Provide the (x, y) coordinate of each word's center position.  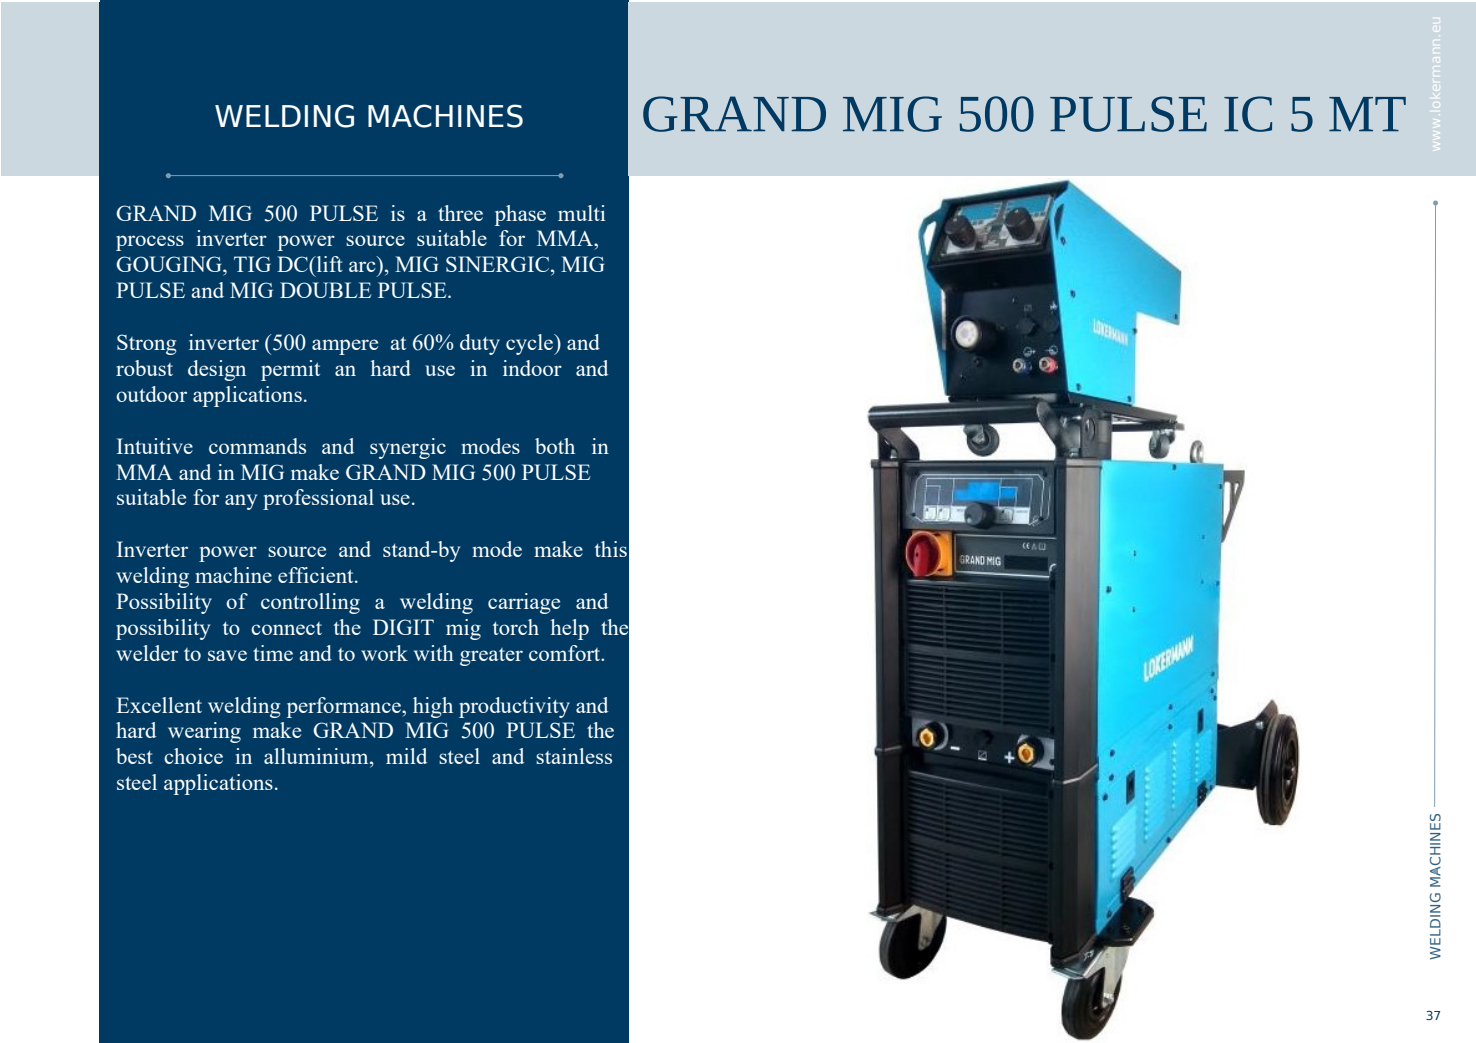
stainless (574, 756)
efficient (317, 575)
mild (406, 756)
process (150, 243)
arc (362, 266)
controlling (310, 603)
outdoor (151, 394)
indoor (532, 368)
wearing (204, 732)
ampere (345, 347)
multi (581, 213)
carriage (524, 603)
